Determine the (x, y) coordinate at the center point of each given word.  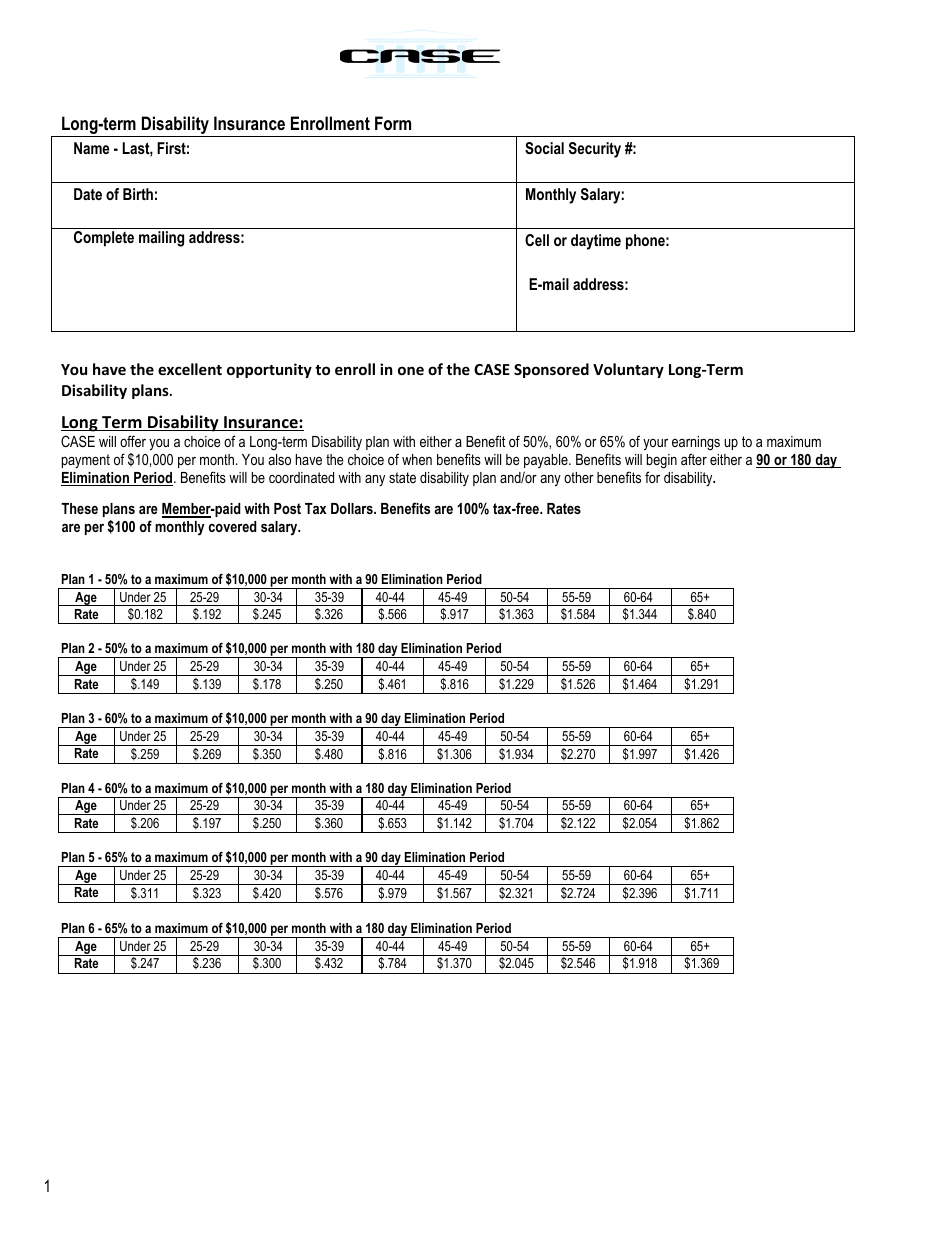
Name (91, 148)
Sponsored (551, 370)
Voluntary (628, 370)
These (79, 508)
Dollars (353, 508)
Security (595, 150)
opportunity (269, 370)
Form (393, 123)
